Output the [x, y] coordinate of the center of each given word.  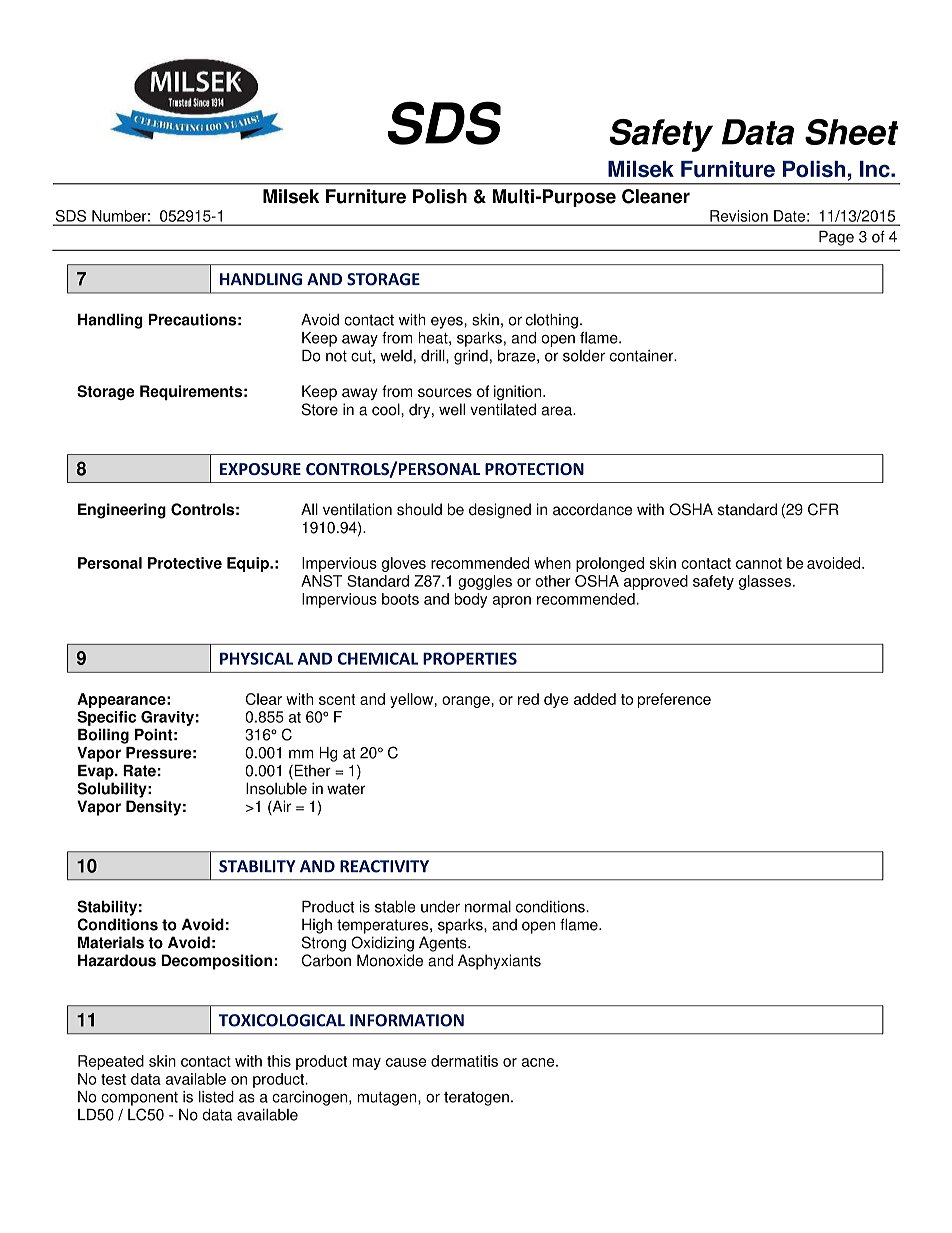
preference [674, 700]
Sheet [851, 132]
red [528, 699]
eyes [448, 322]
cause [406, 1062]
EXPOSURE [260, 469]
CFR [823, 509]
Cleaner [656, 196]
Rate [139, 771]
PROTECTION [534, 469]
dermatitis [464, 1061]
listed [216, 1097]
